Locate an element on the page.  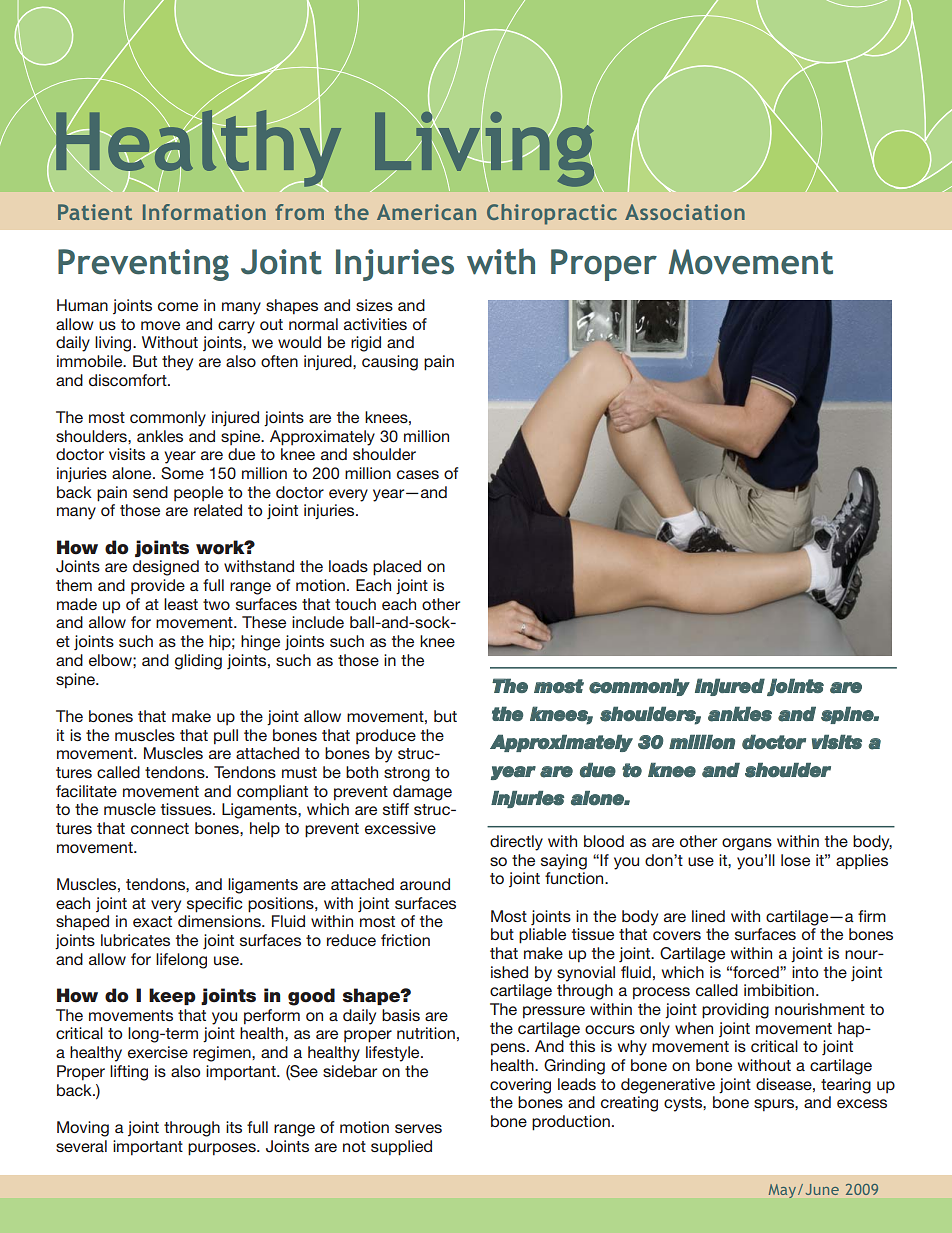
exact is located at coordinates (152, 921).
